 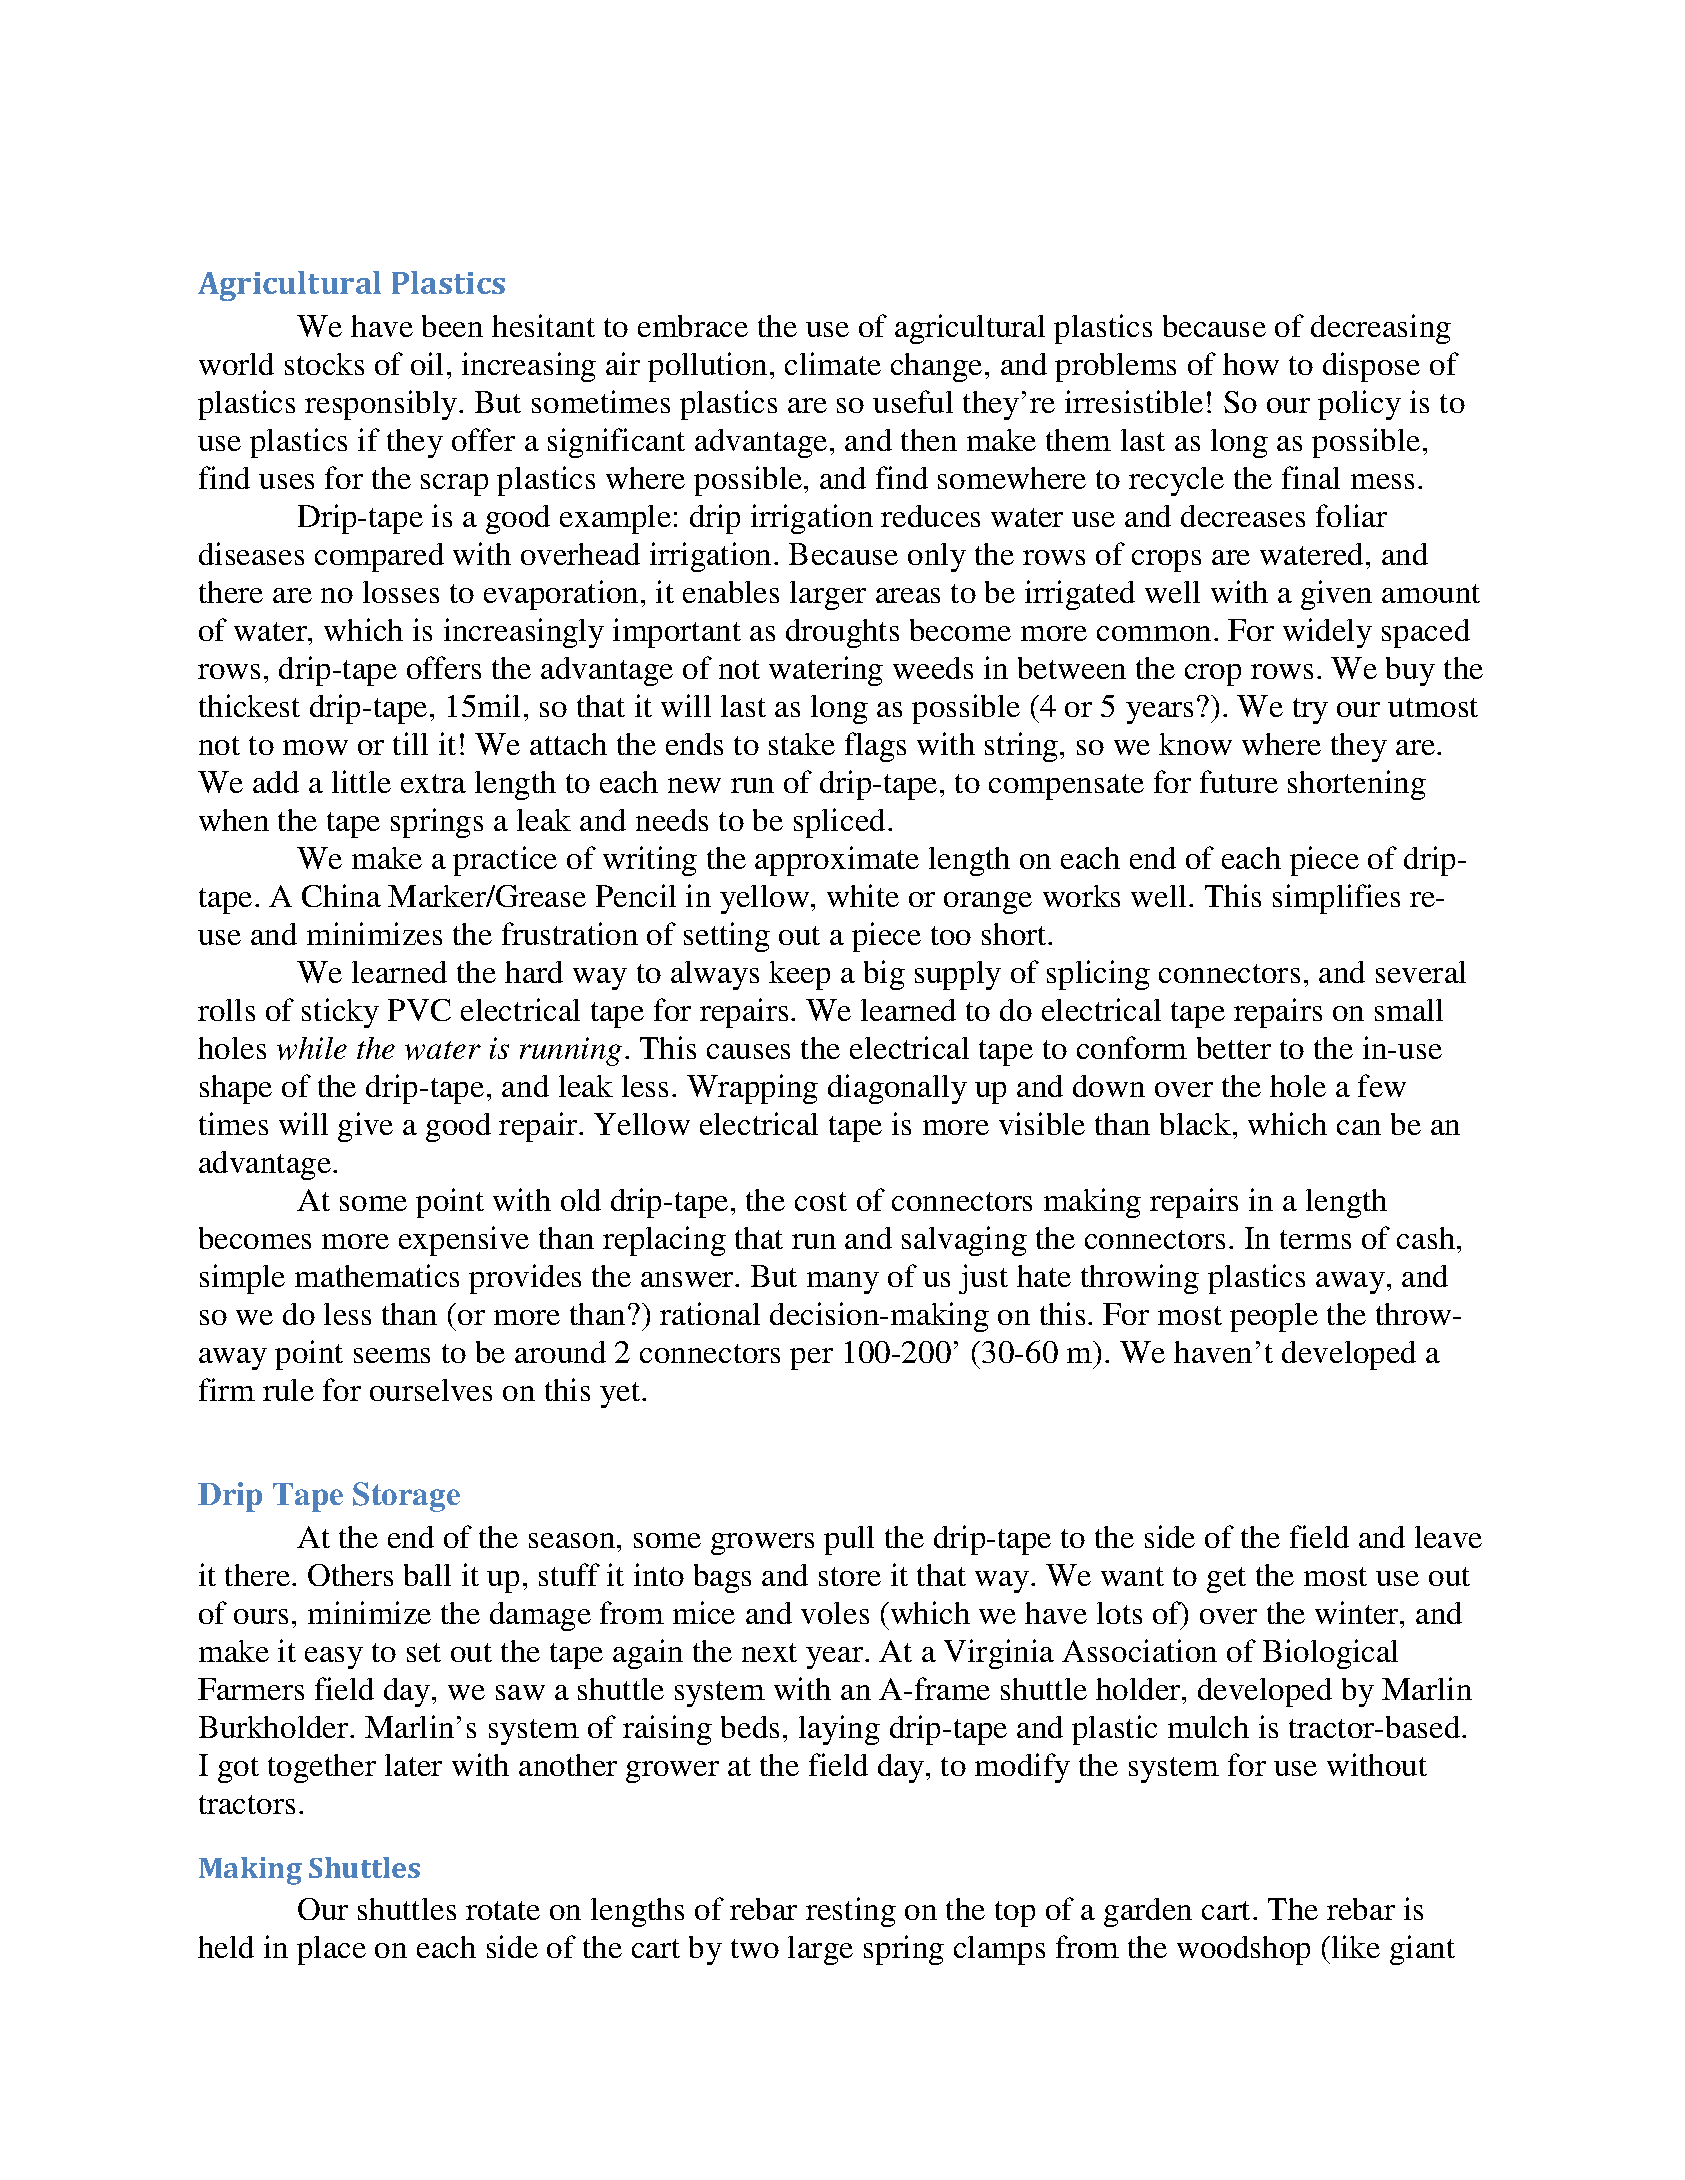 What do you see at coordinates (851, 1912) in the screenshot?
I see `resting` at bounding box center [851, 1912].
